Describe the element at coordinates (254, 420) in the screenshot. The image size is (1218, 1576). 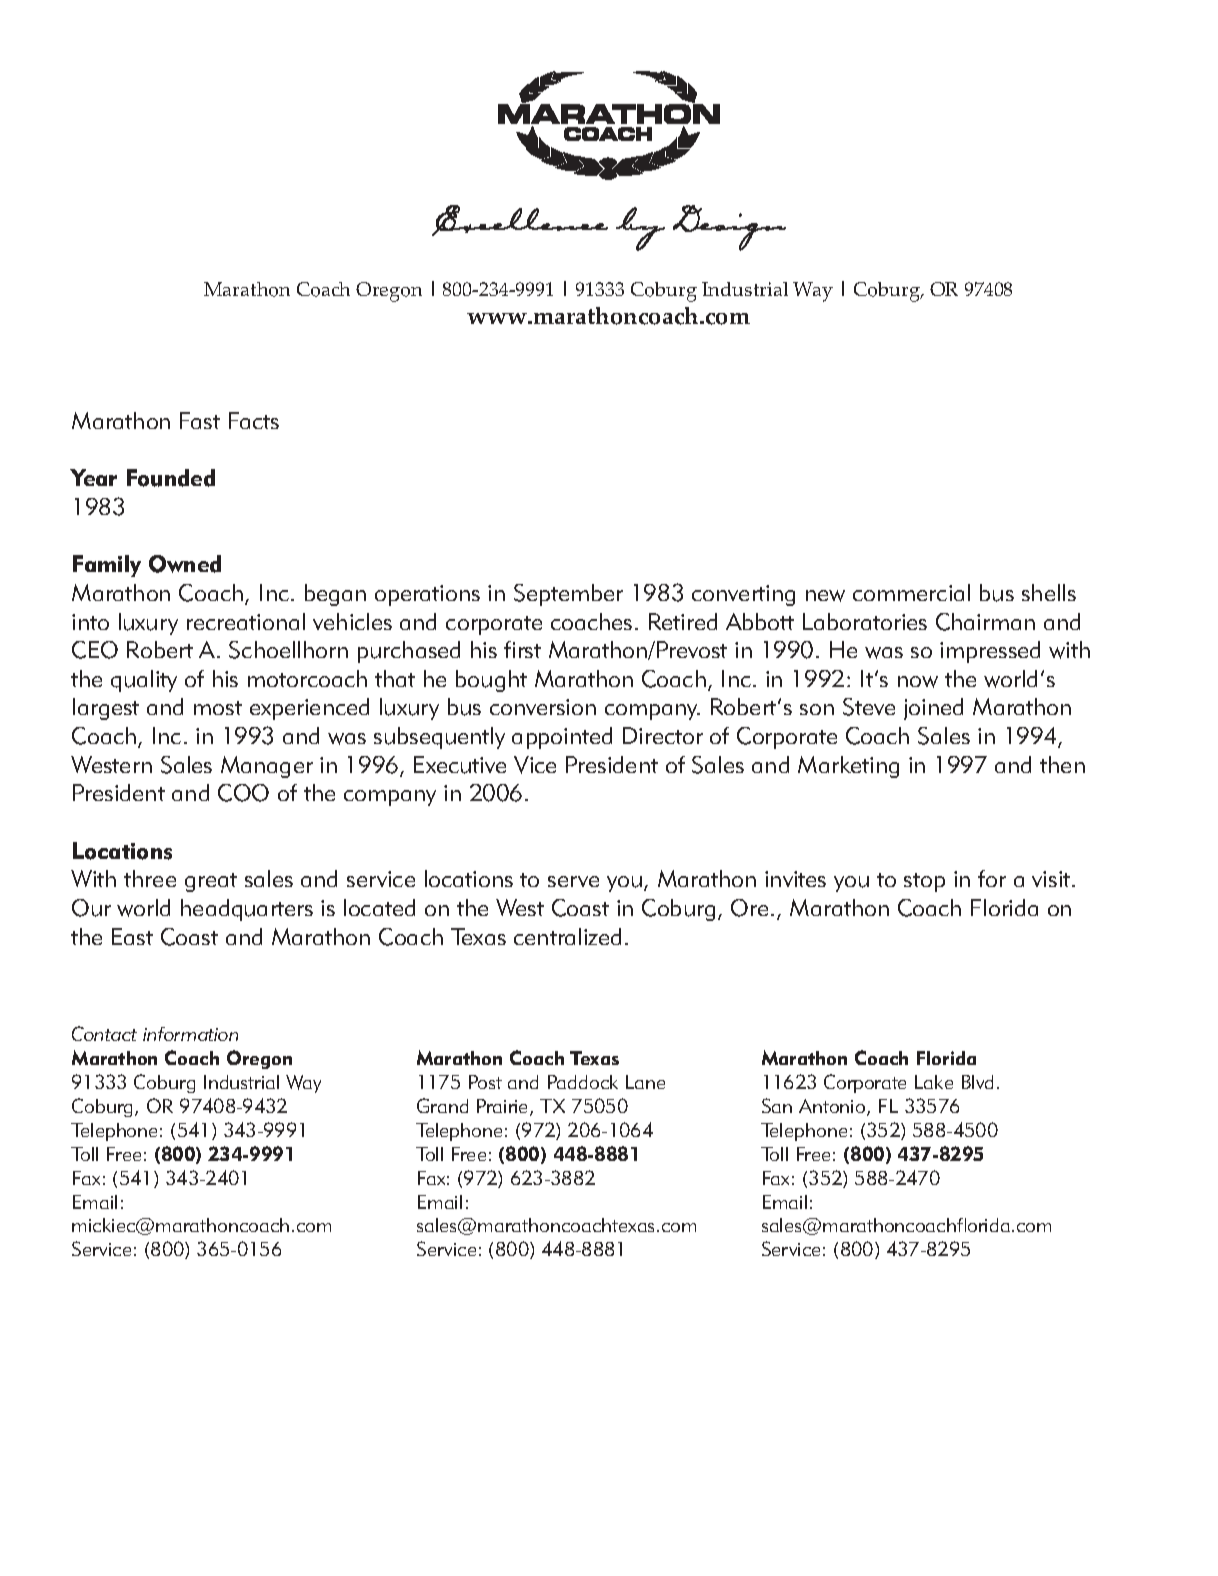
I see `Facts` at that location.
